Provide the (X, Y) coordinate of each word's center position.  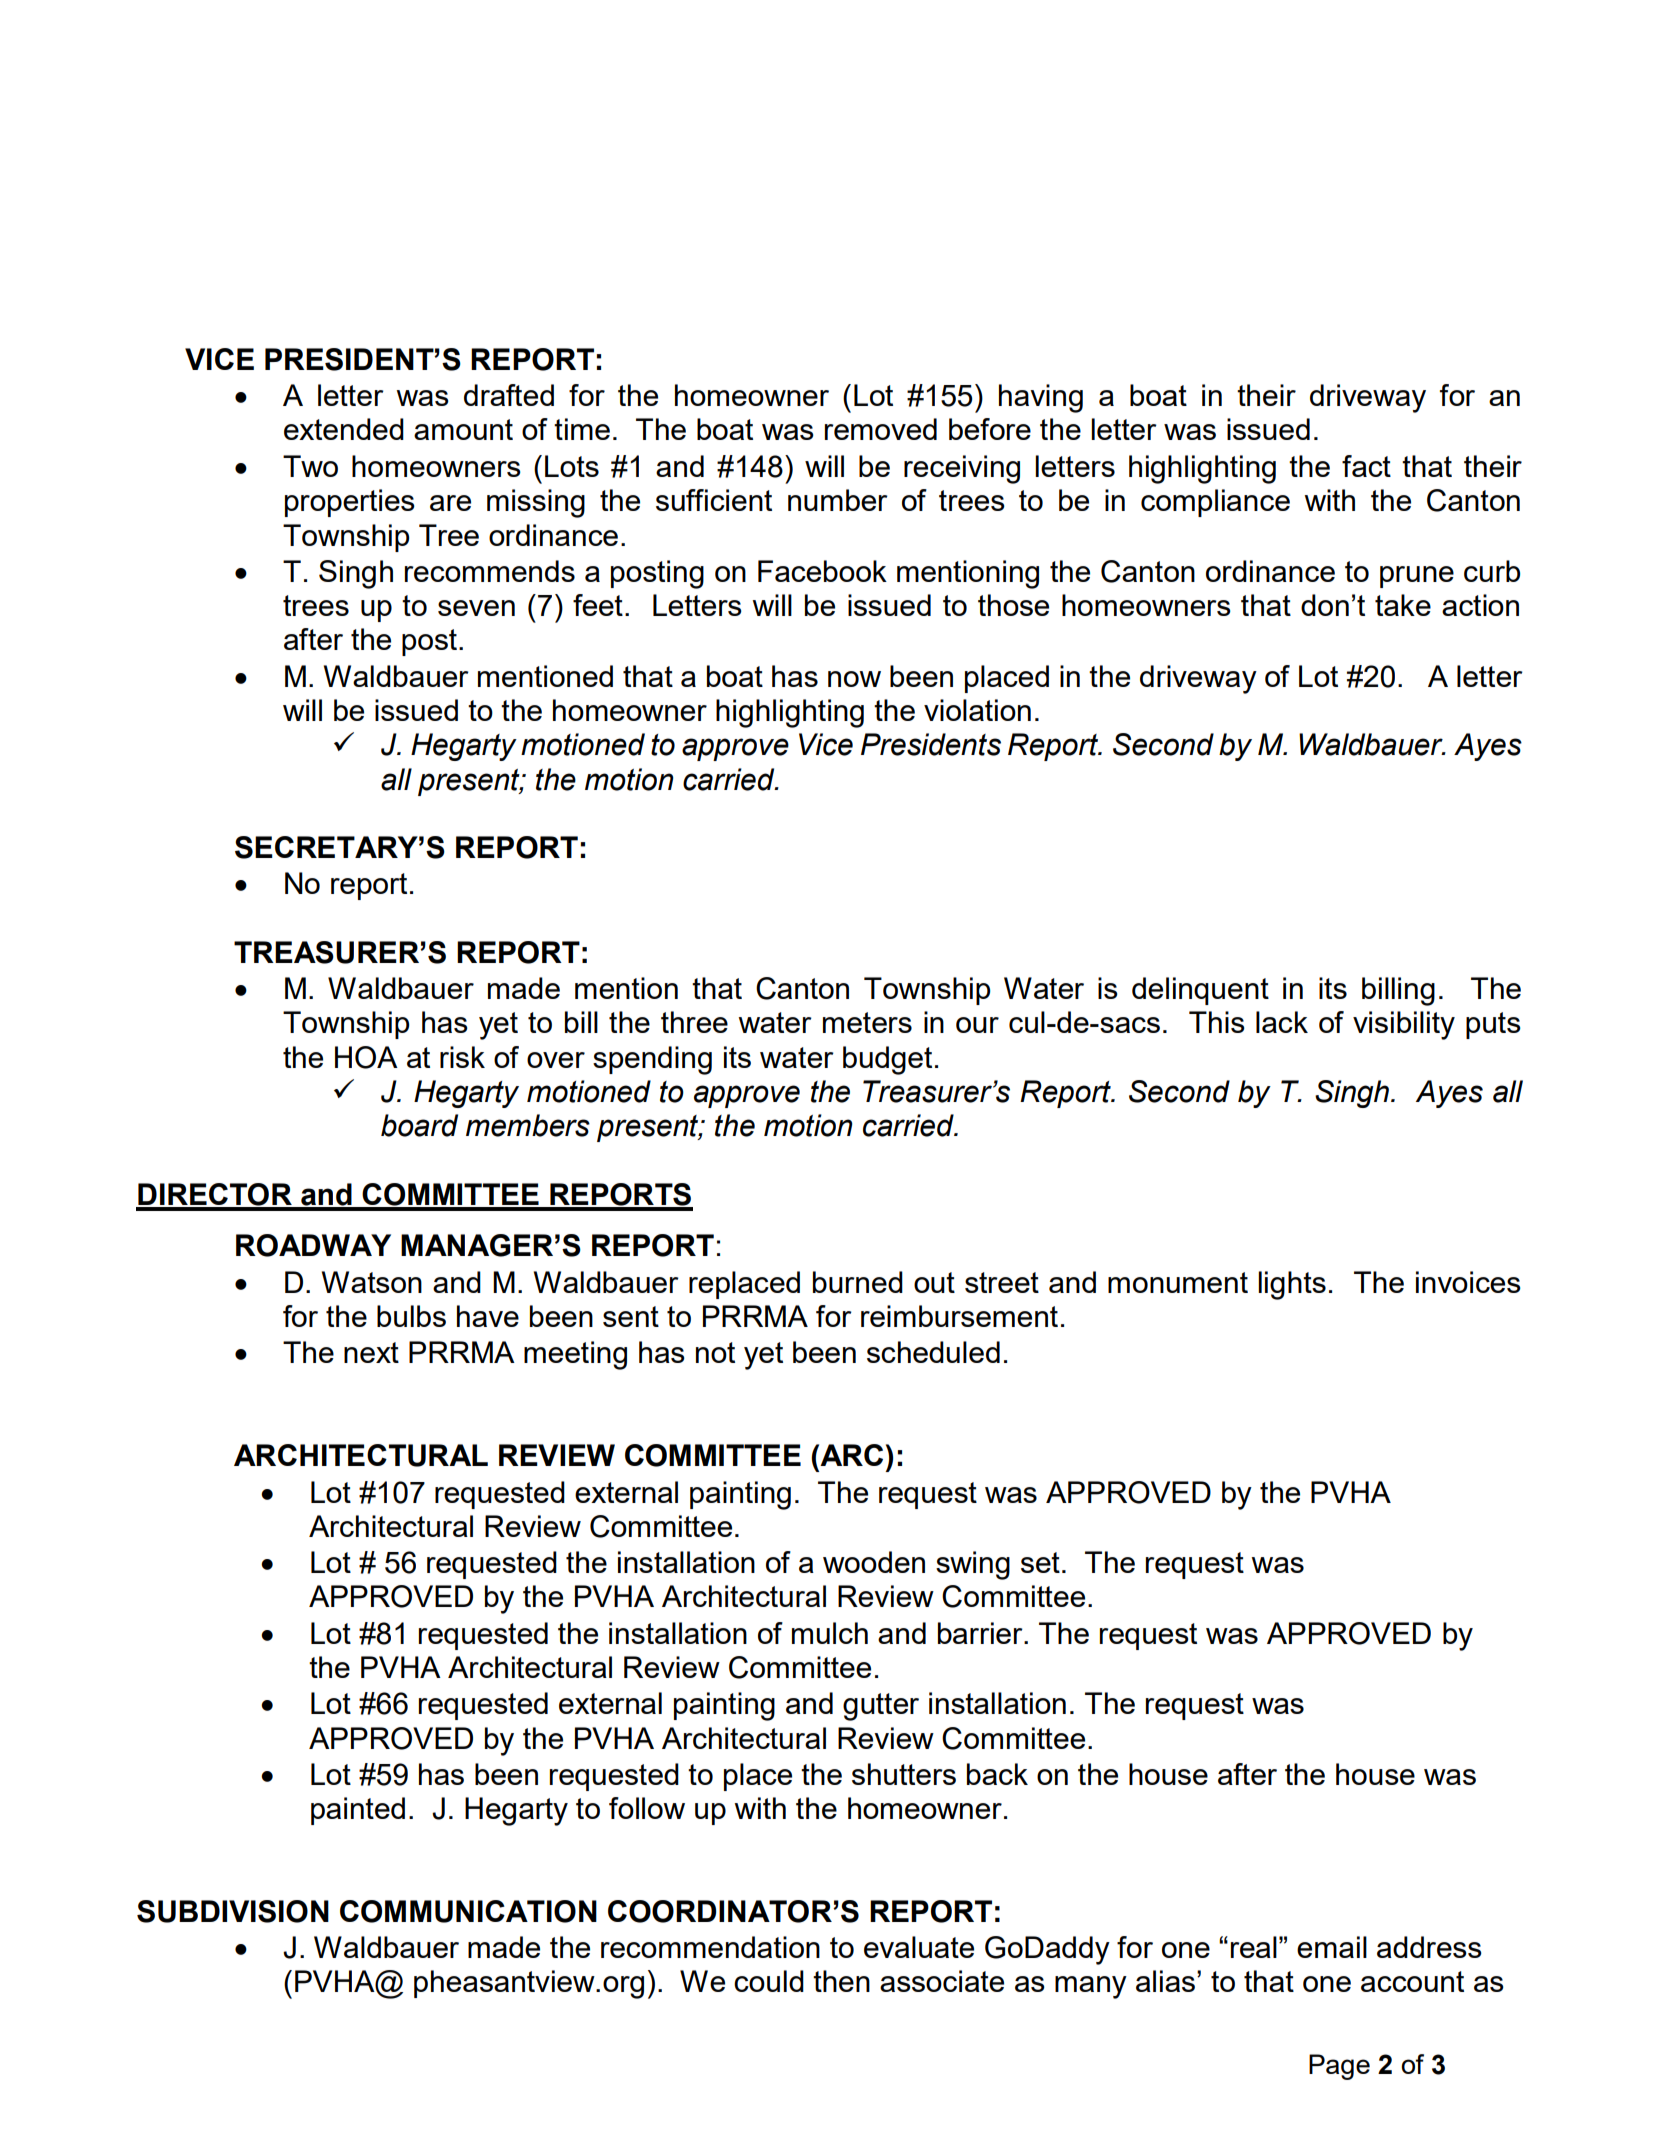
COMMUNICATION (468, 1911)
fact (1366, 466)
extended (344, 429)
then (841, 1981)
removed (881, 429)
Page (1339, 2067)
